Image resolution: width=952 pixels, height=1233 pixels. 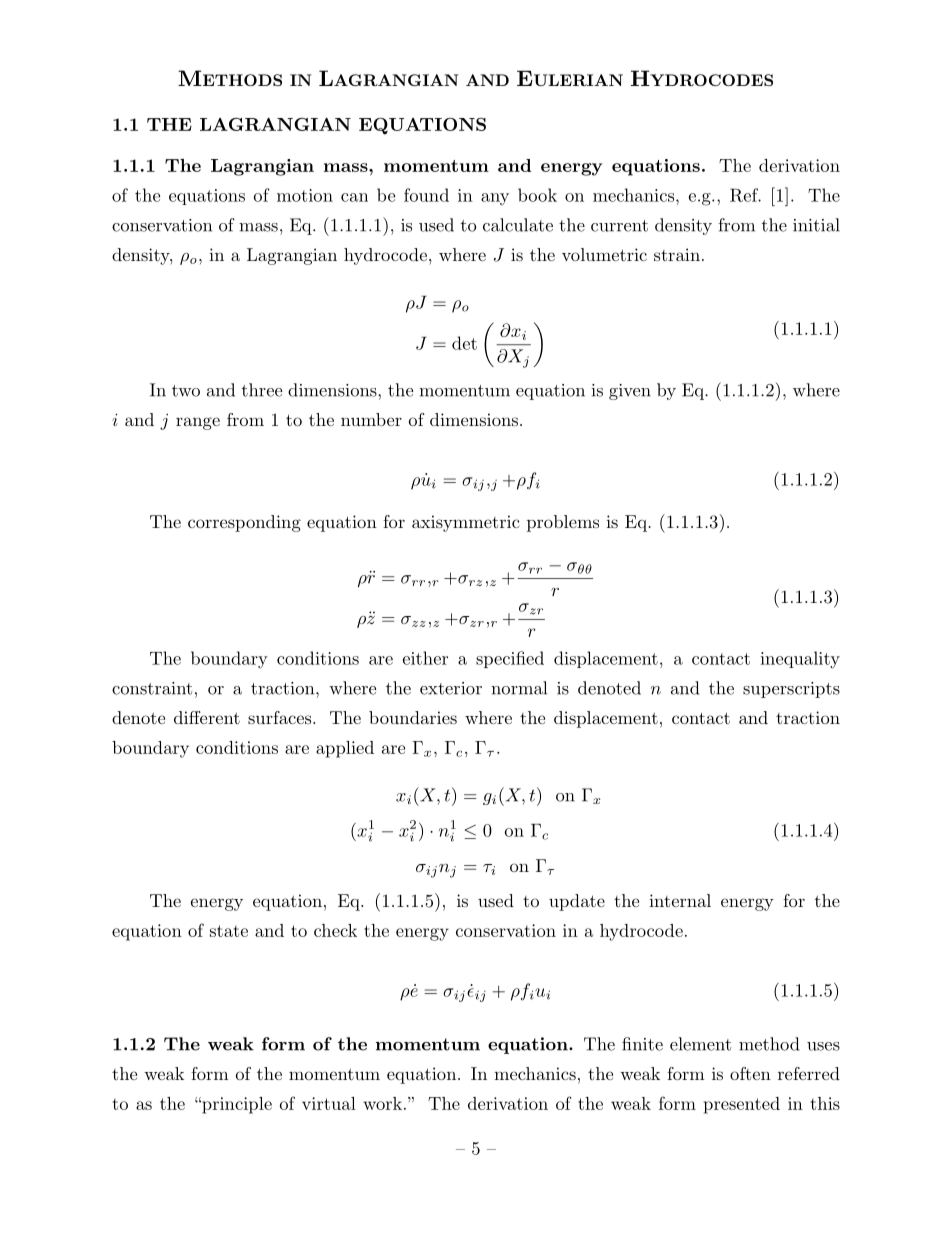 I want to click on problems, so click(x=563, y=523).
